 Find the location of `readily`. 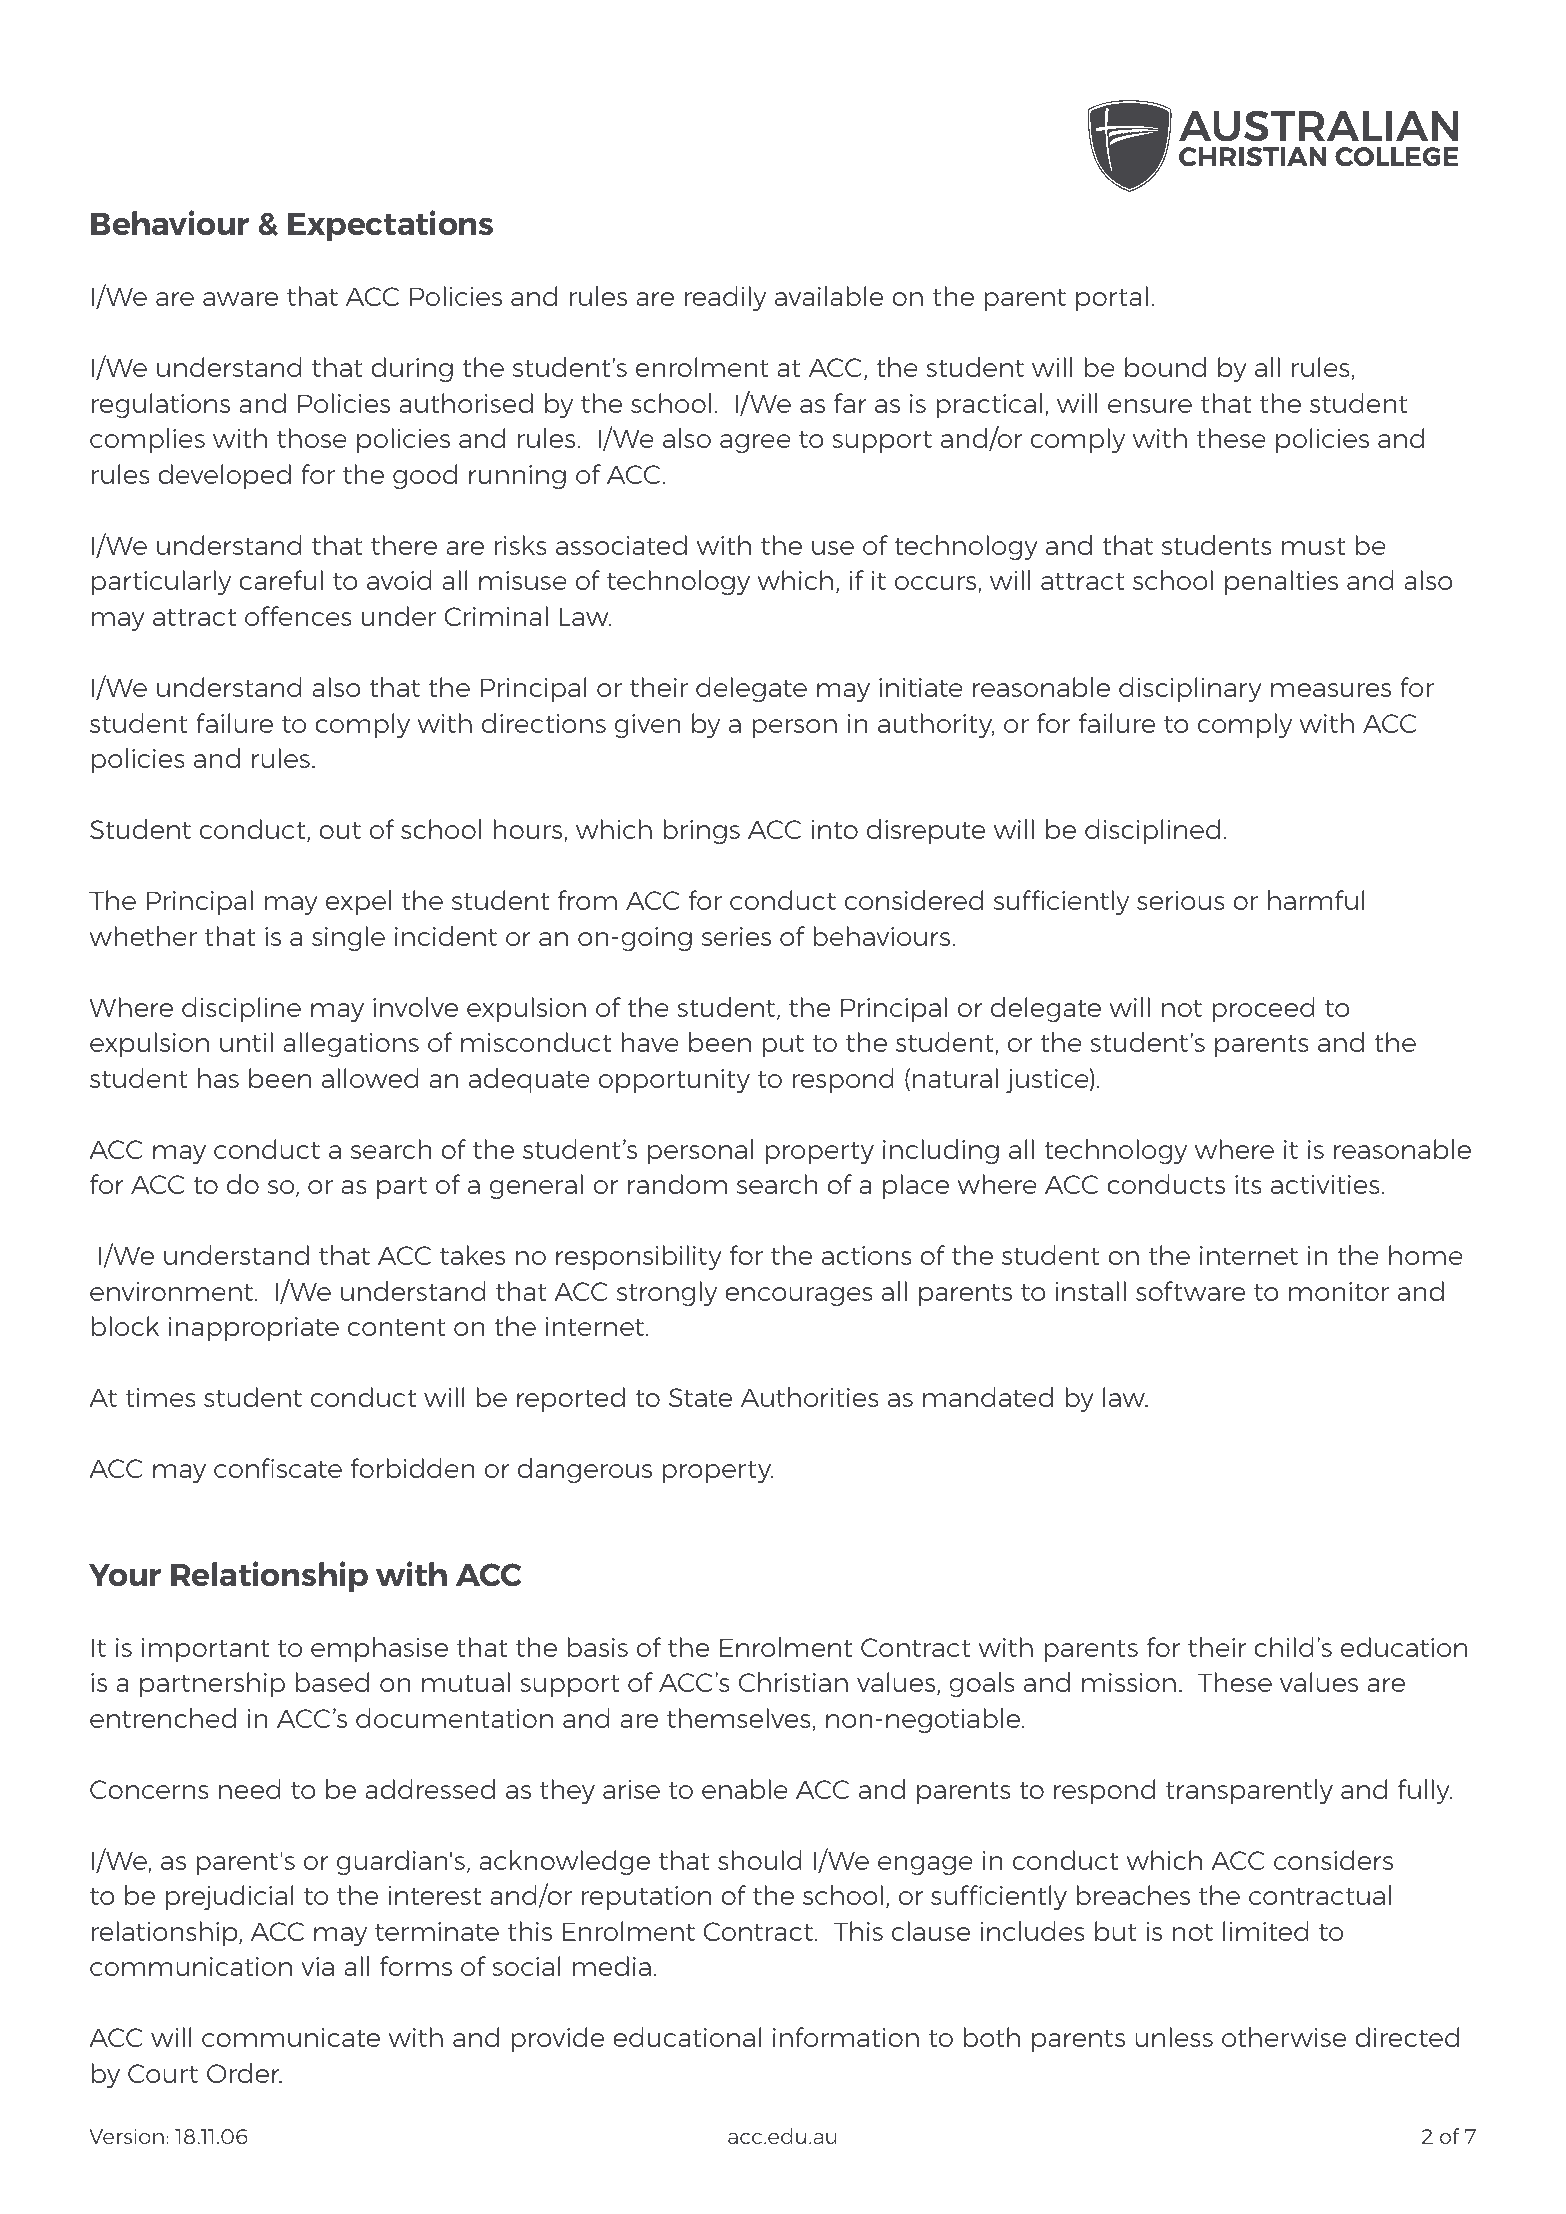

readily is located at coordinates (725, 298).
